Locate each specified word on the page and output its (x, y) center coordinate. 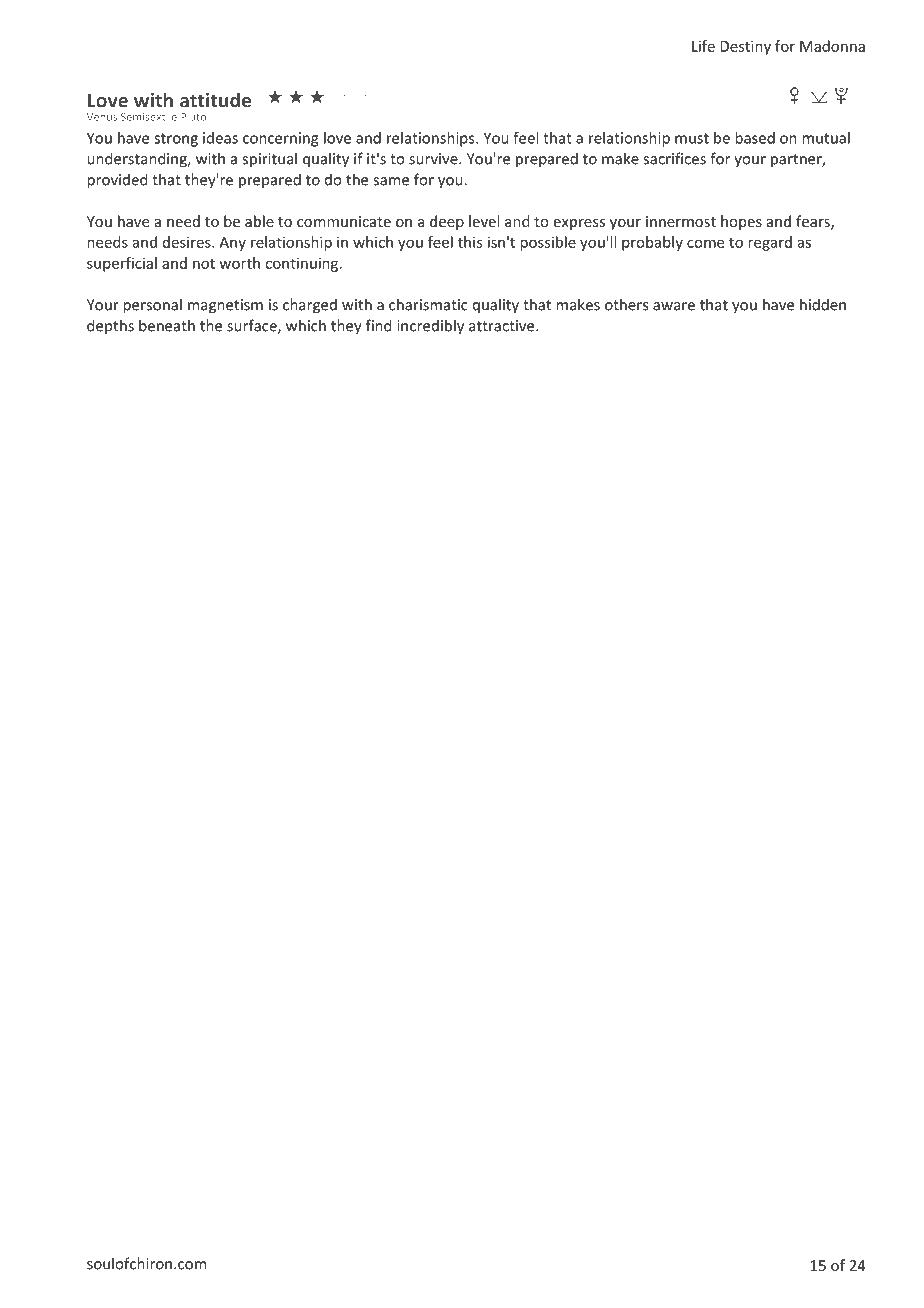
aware (674, 306)
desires (188, 242)
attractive (503, 326)
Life (703, 46)
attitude (215, 100)
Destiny (745, 47)
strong (176, 140)
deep (447, 222)
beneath (167, 325)
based (755, 138)
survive (434, 159)
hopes (741, 222)
